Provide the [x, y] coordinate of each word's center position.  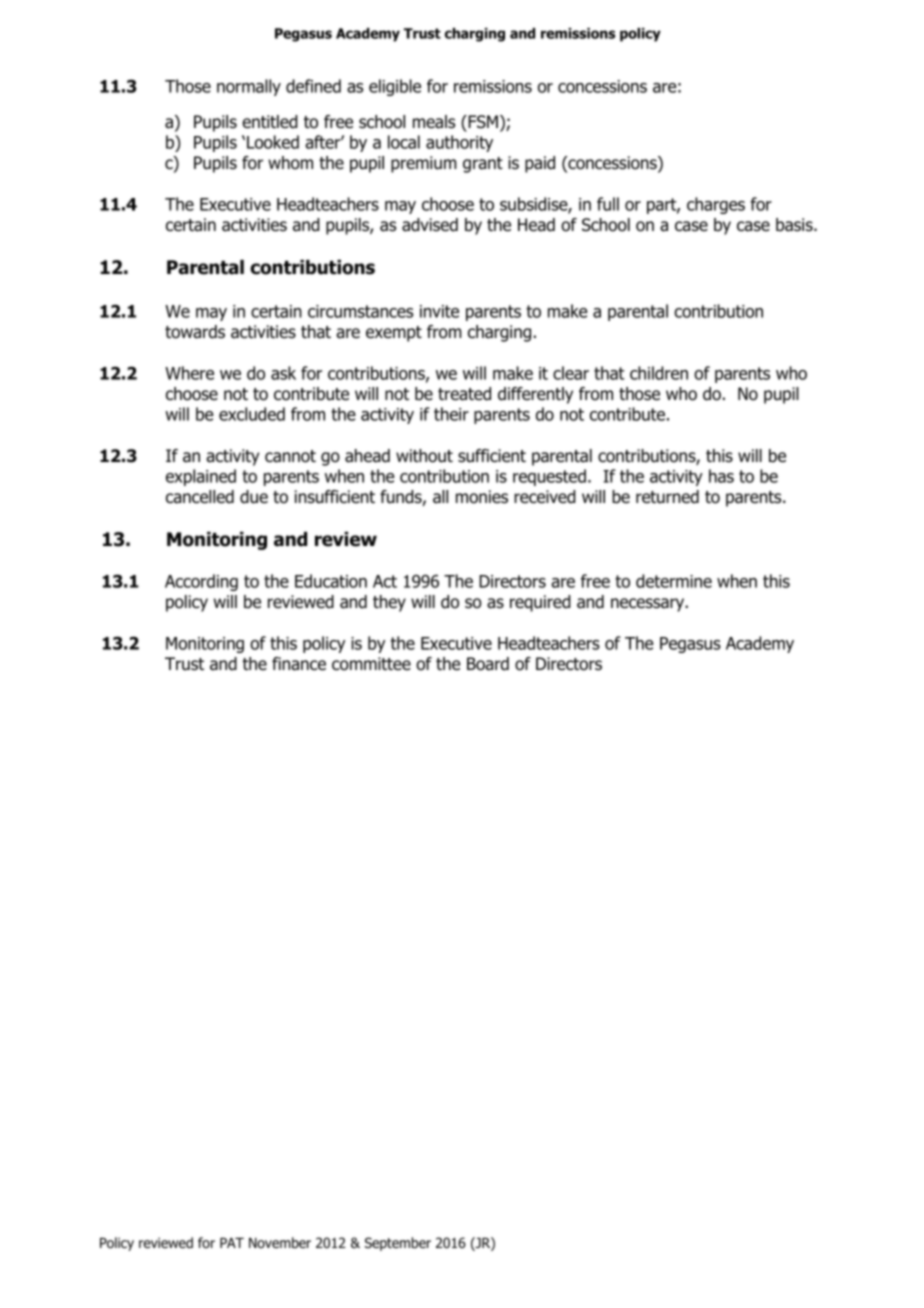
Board [488, 664]
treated [464, 394]
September [398, 1244]
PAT [232, 1243]
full [608, 204]
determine [674, 581]
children [659, 373]
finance [299, 664]
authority [459, 143]
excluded [252, 414]
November [280, 1242]
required [540, 603]
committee [371, 664]
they [389, 603]
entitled [270, 122]
